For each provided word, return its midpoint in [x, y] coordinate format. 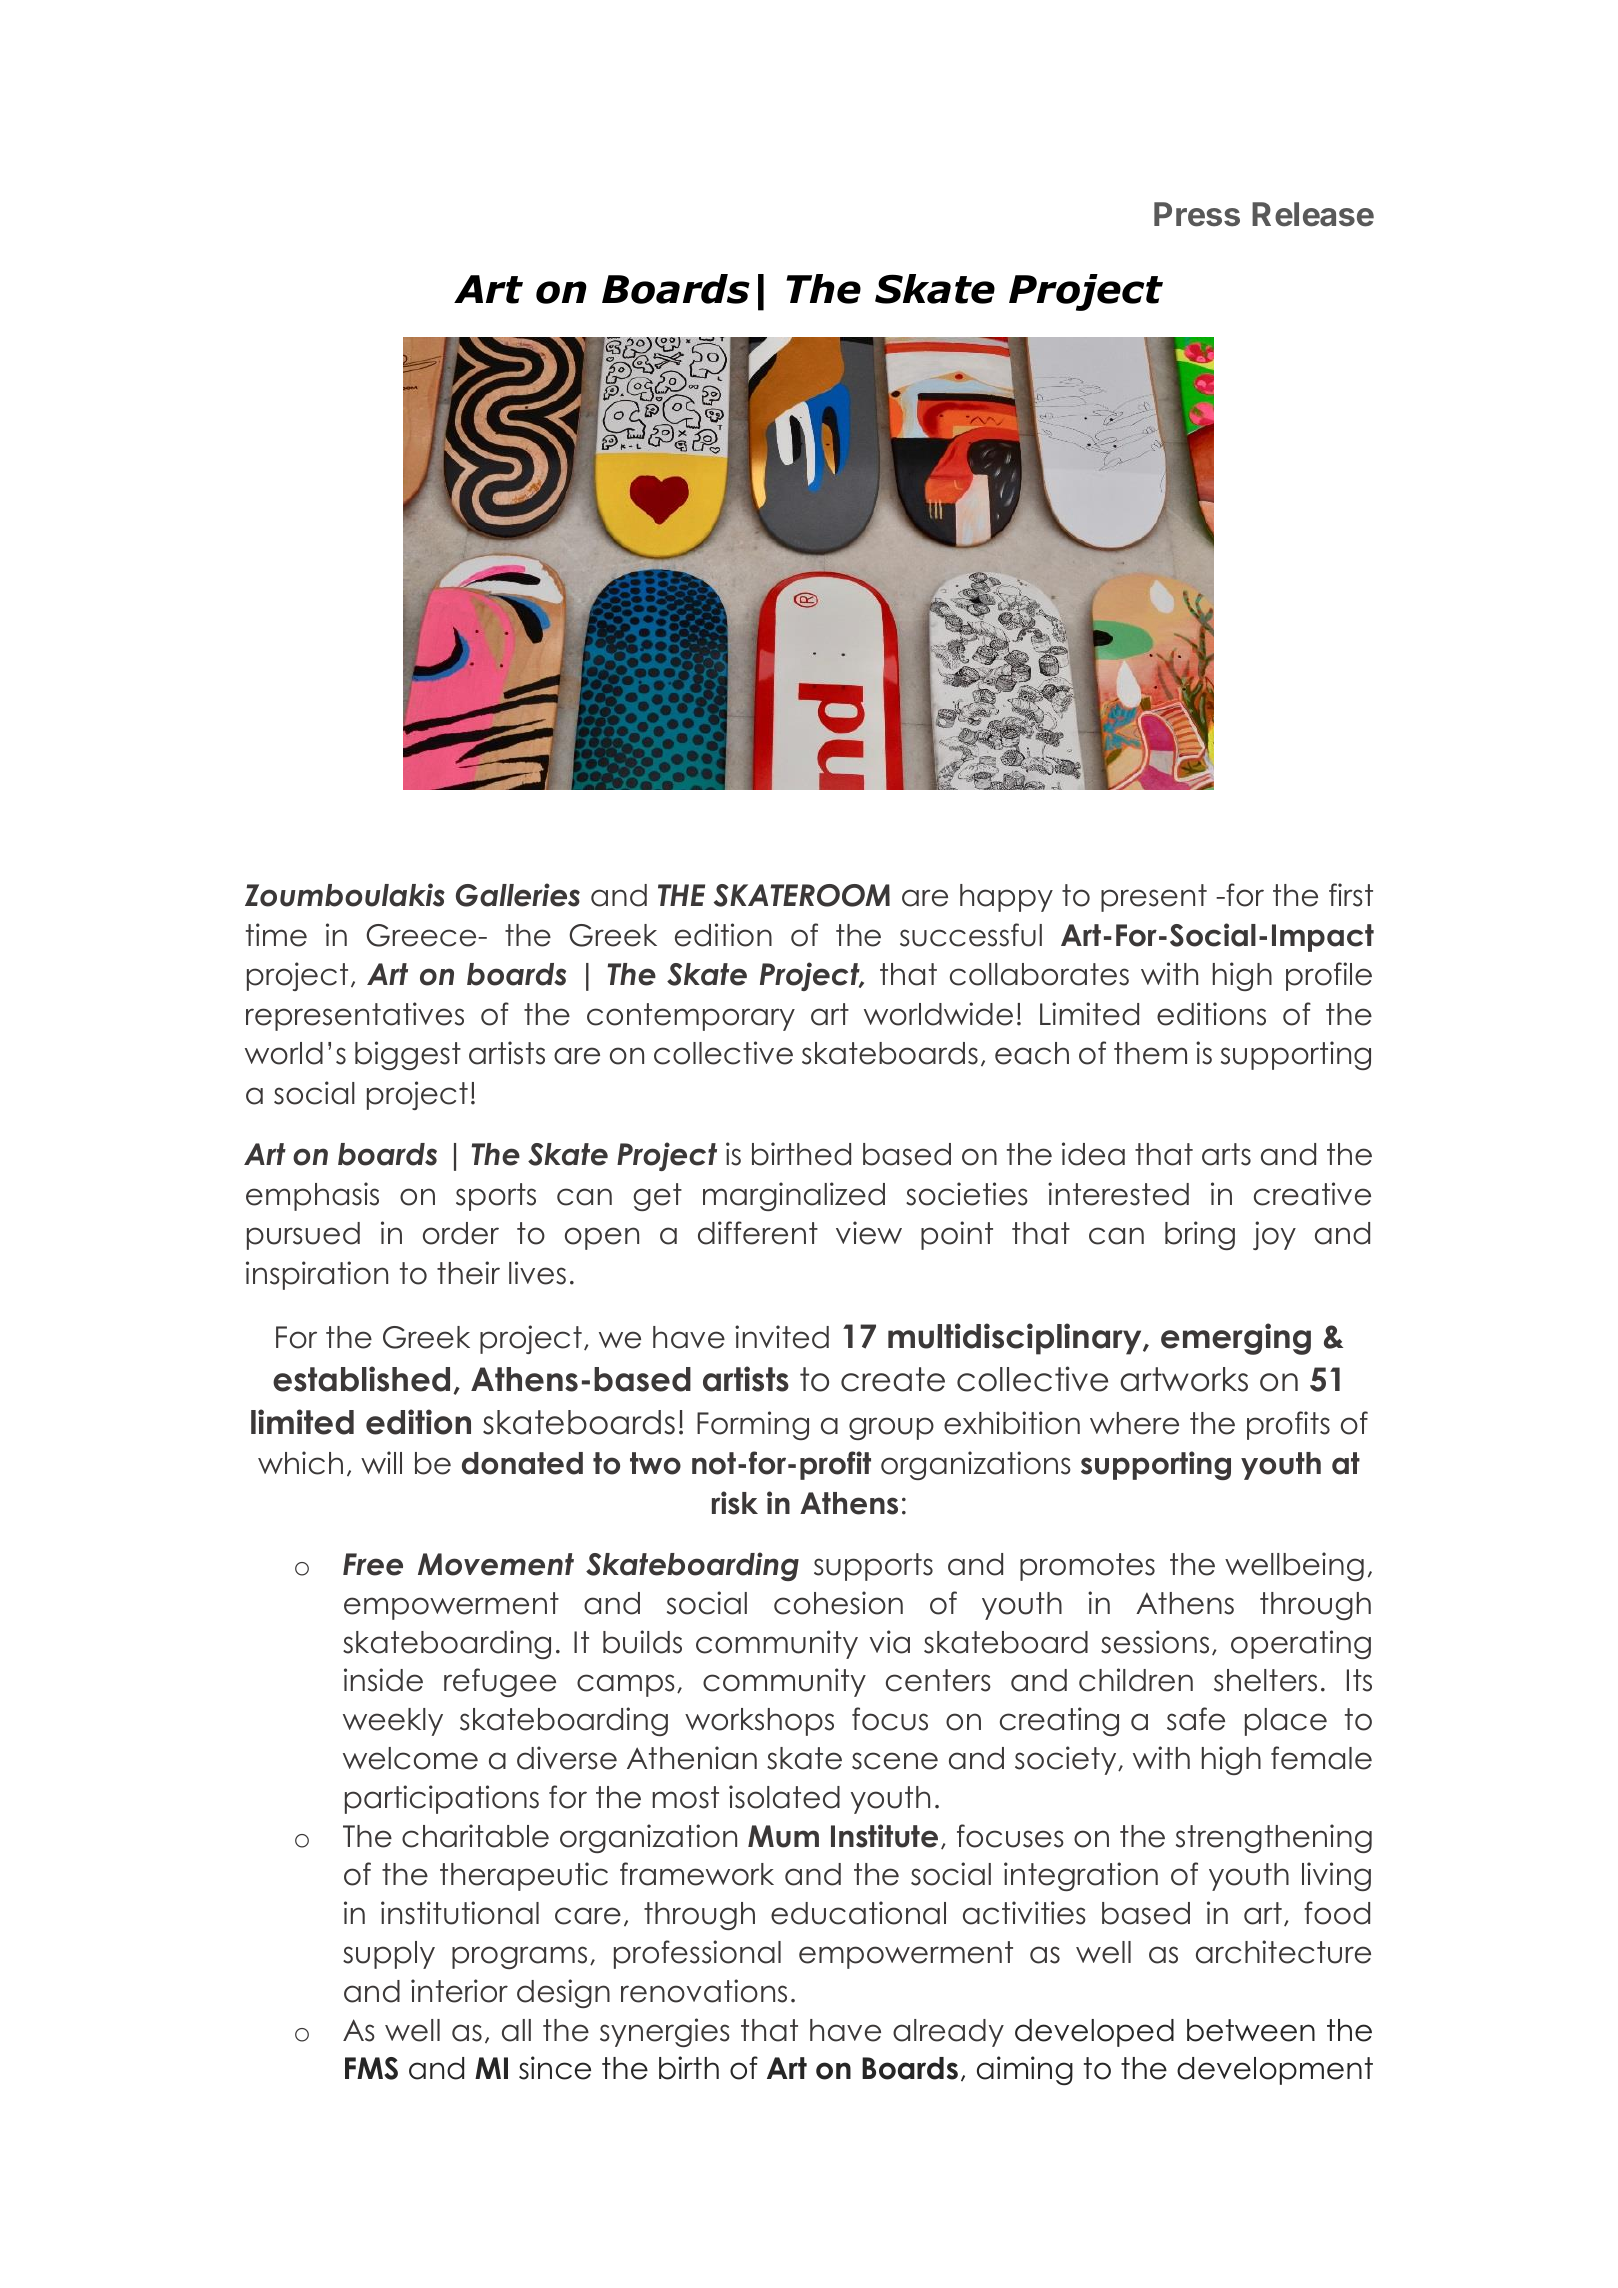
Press [1197, 214]
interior [459, 1991]
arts [1226, 1154]
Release [1313, 214]
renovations [704, 1991]
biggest [408, 1055]
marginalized [794, 1196]
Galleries [518, 895]
